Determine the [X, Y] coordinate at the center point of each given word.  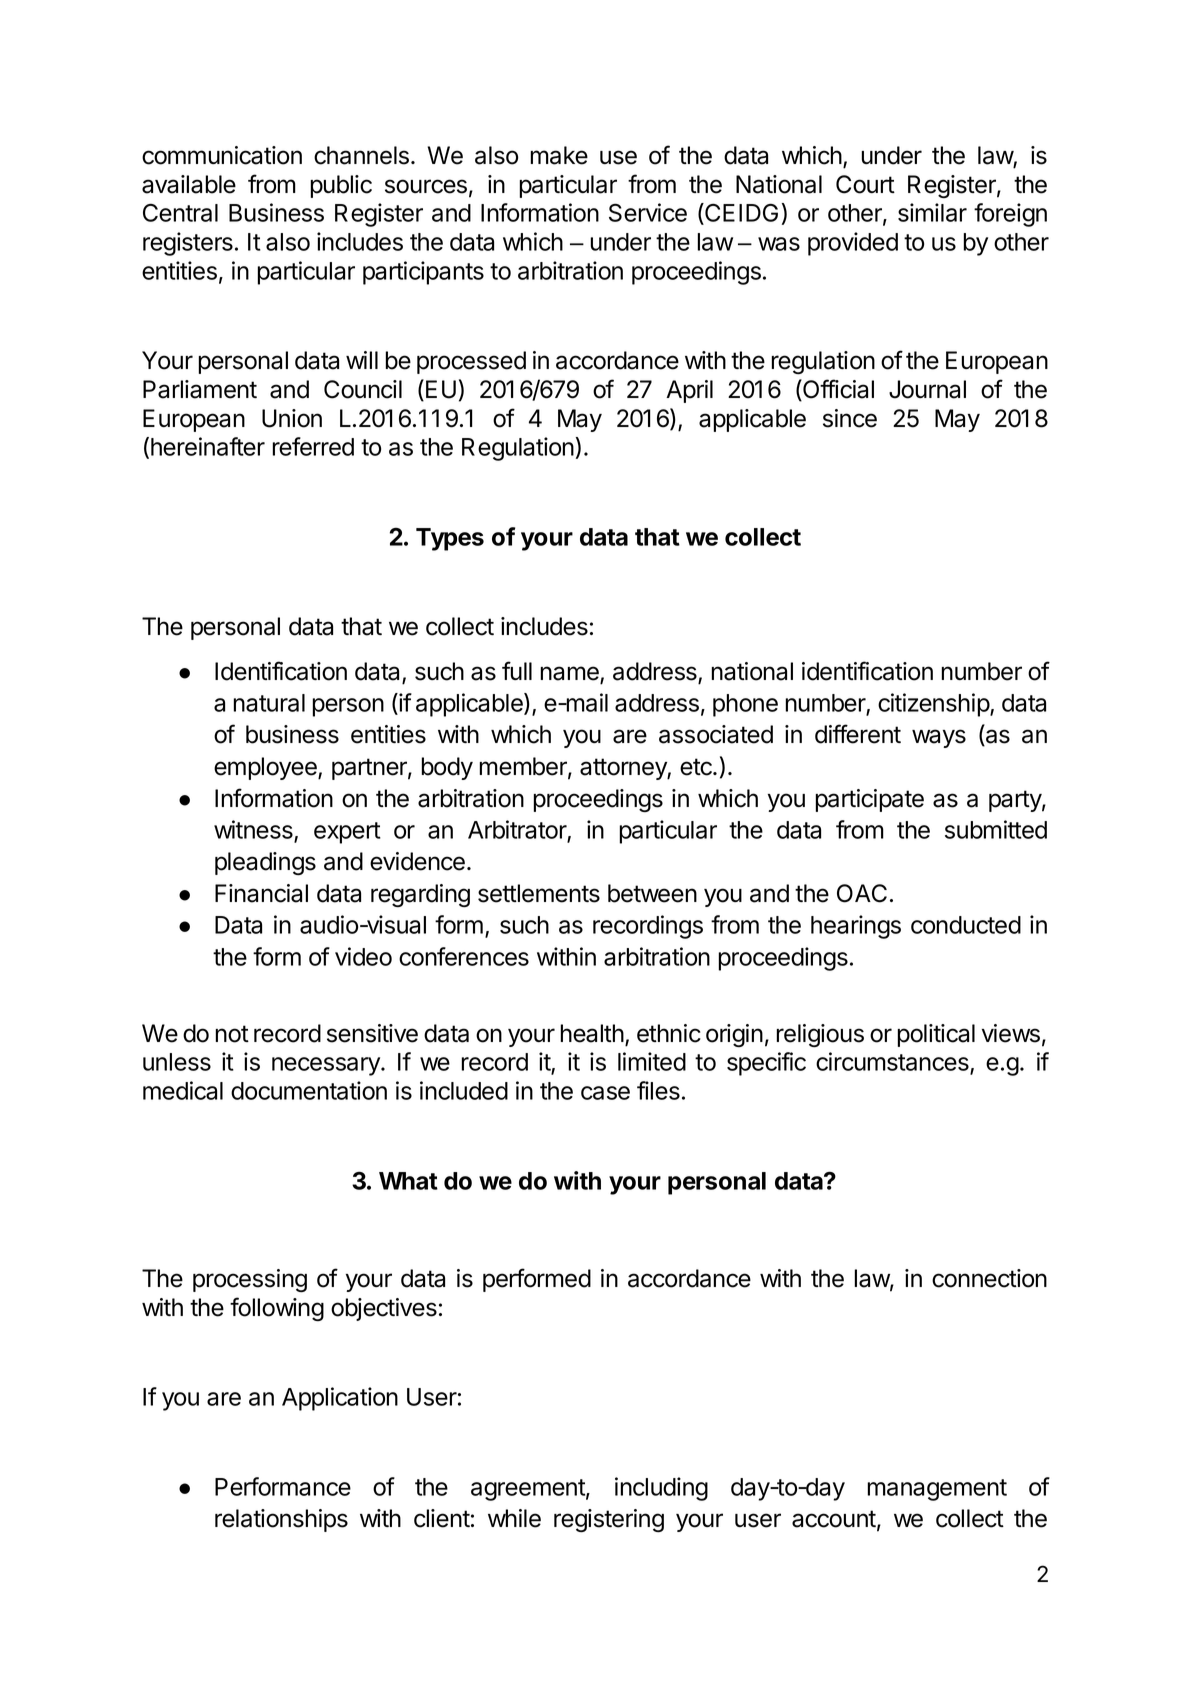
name [571, 674]
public [341, 186]
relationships [281, 1520]
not [232, 1034]
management [937, 1490]
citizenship [934, 705]
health [592, 1033]
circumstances [893, 1063]
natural [269, 703]
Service [648, 212]
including [661, 1489]
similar [932, 212]
